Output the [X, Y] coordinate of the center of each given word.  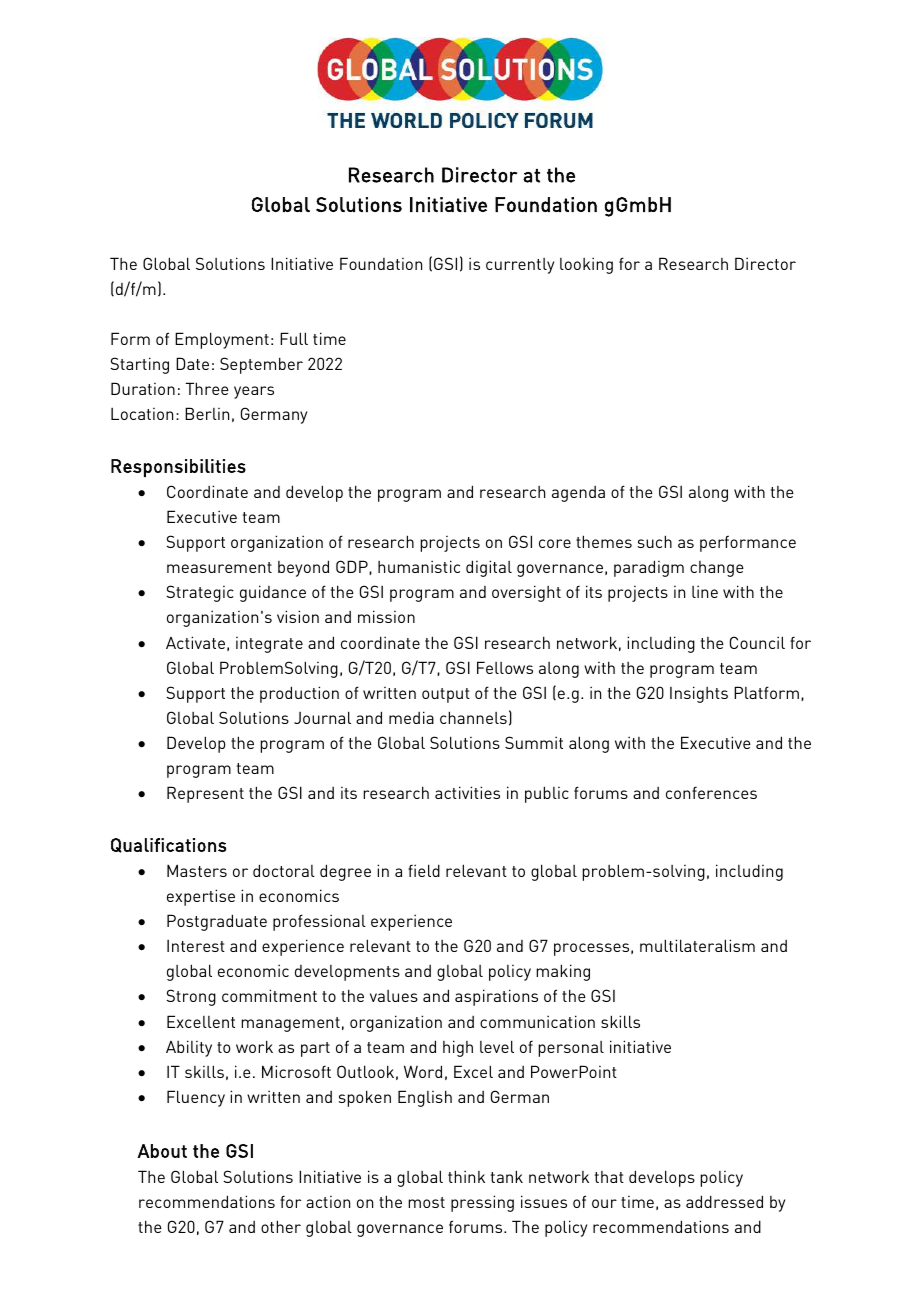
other [281, 1226]
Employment [222, 340]
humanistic [419, 566]
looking [586, 265]
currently [520, 266]
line [705, 591]
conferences [711, 792]
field [424, 870]
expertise [201, 897]
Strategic [200, 593]
